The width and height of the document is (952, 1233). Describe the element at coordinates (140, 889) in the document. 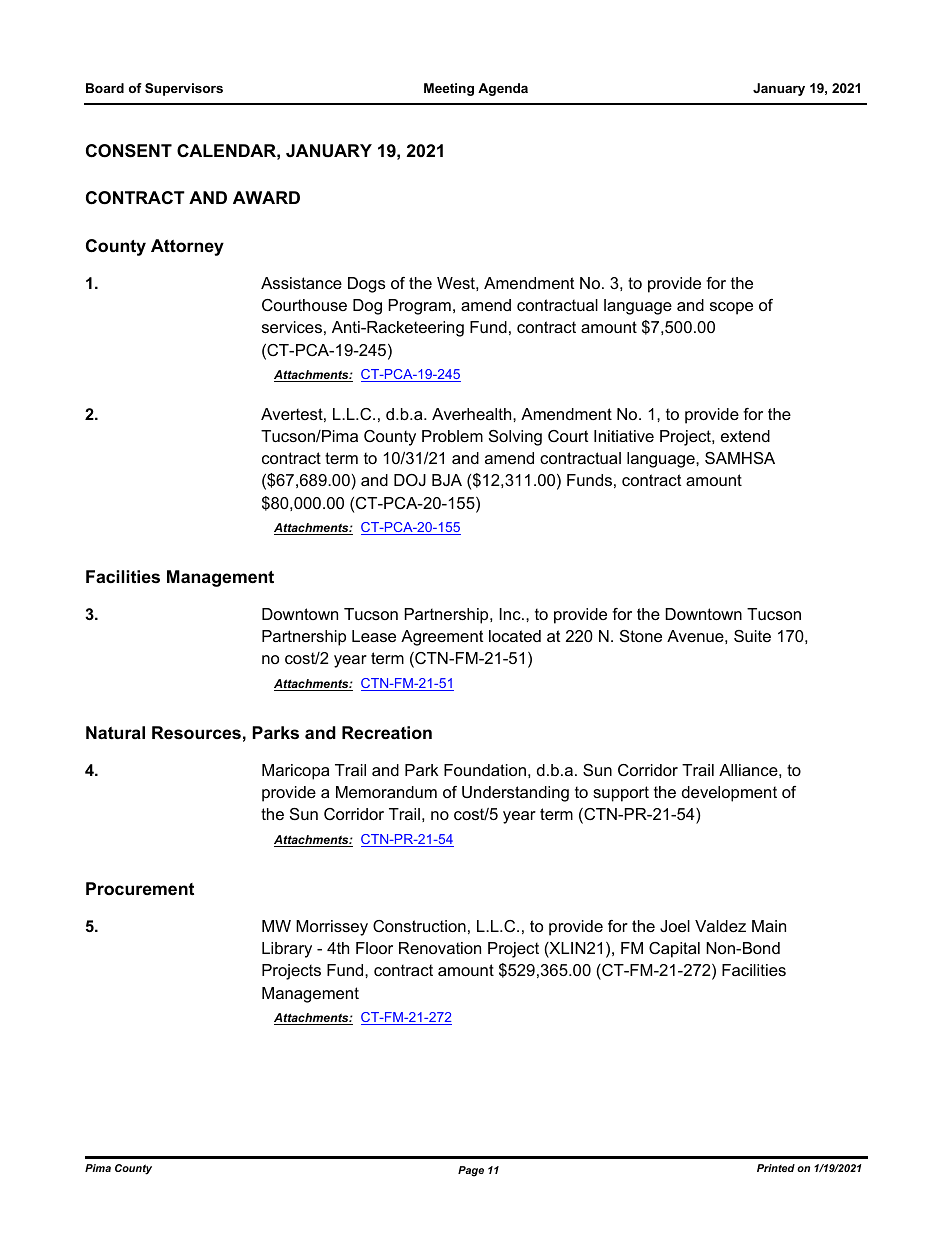

I see `Procurement` at that location.
